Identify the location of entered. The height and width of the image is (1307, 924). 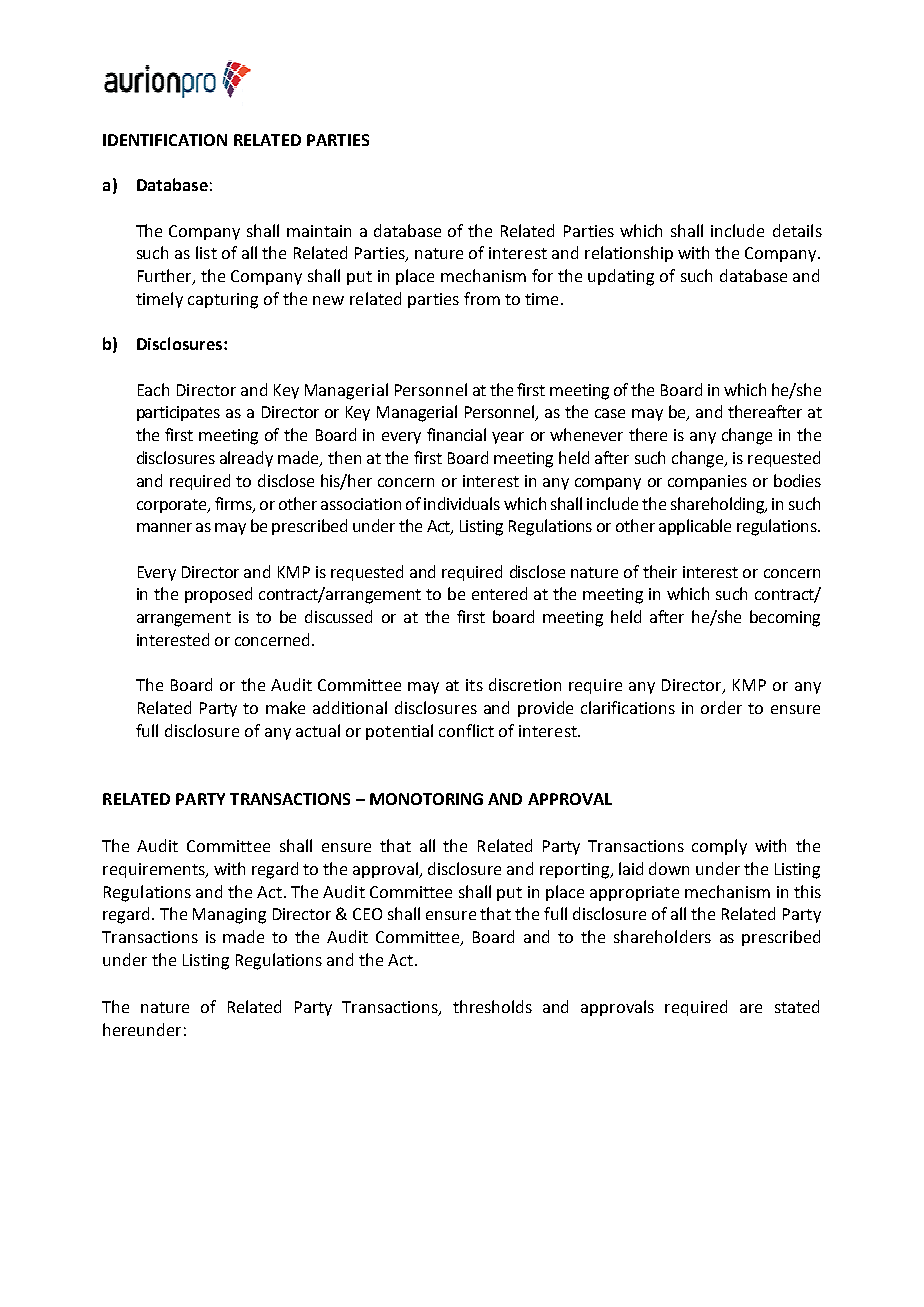
(499, 593).
